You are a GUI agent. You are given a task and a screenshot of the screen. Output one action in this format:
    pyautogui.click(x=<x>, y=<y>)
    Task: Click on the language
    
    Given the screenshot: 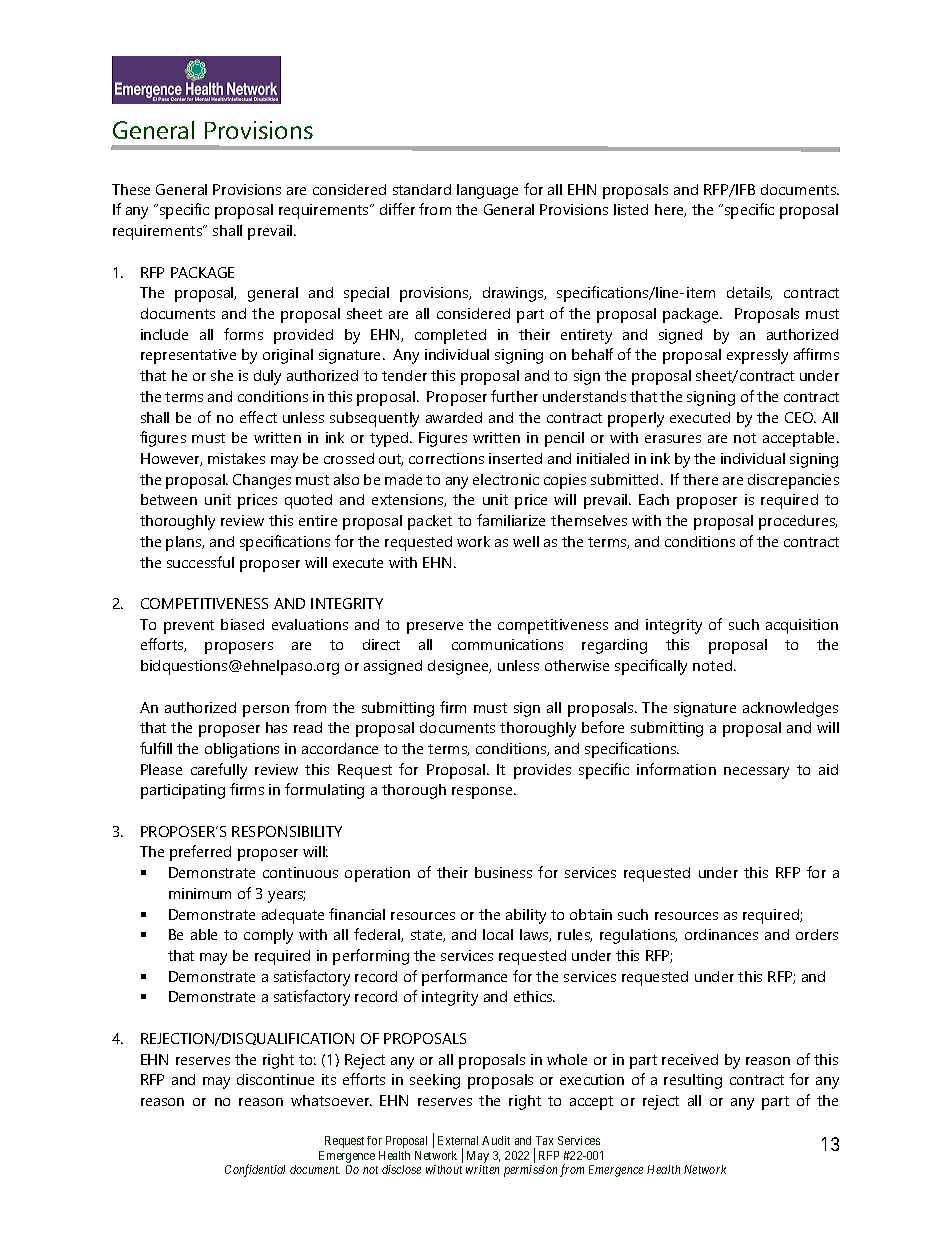 What is the action you would take?
    pyautogui.click(x=487, y=191)
